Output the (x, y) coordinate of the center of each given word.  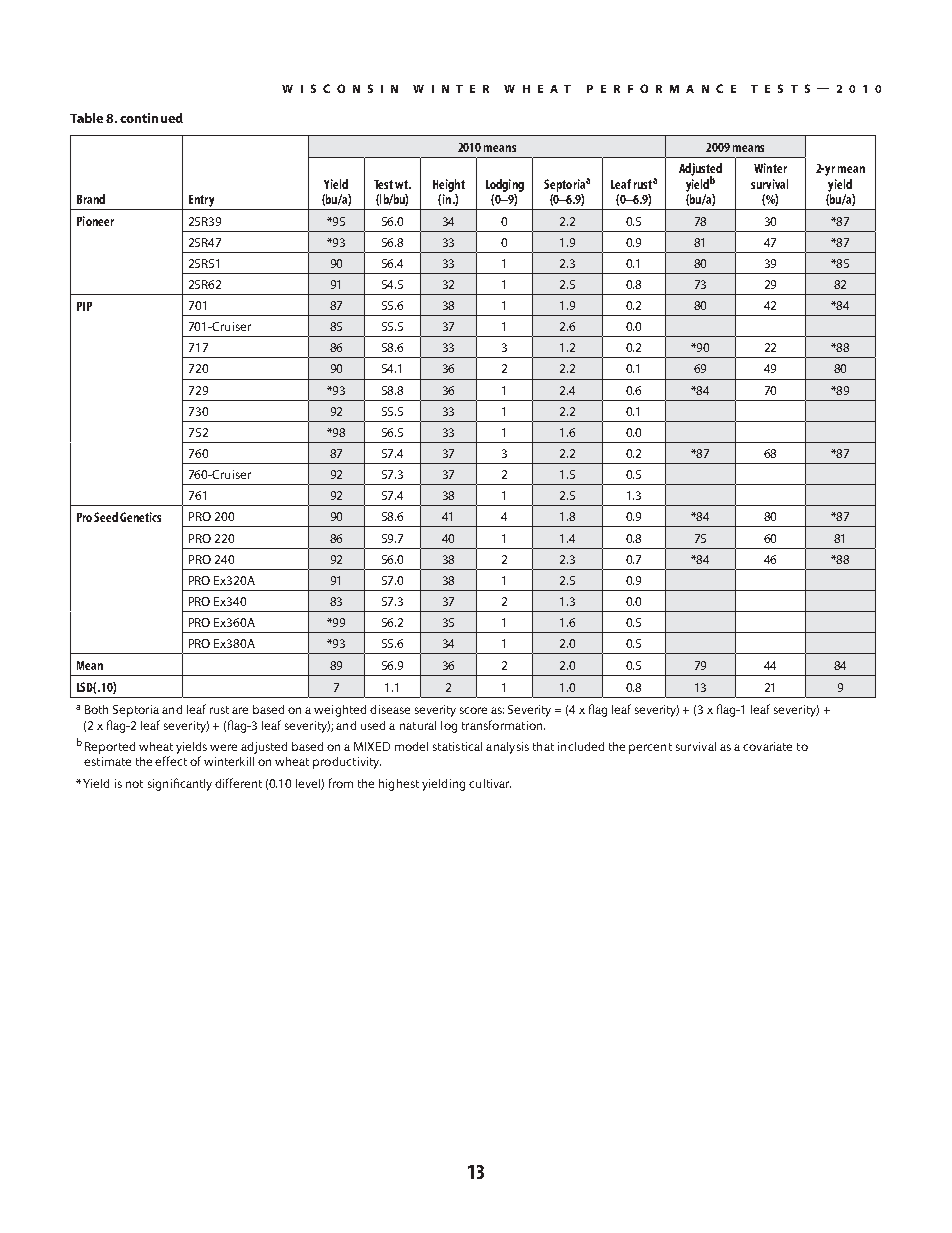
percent (650, 748)
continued (151, 118)
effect (171, 761)
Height (449, 185)
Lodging (505, 185)
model (411, 746)
